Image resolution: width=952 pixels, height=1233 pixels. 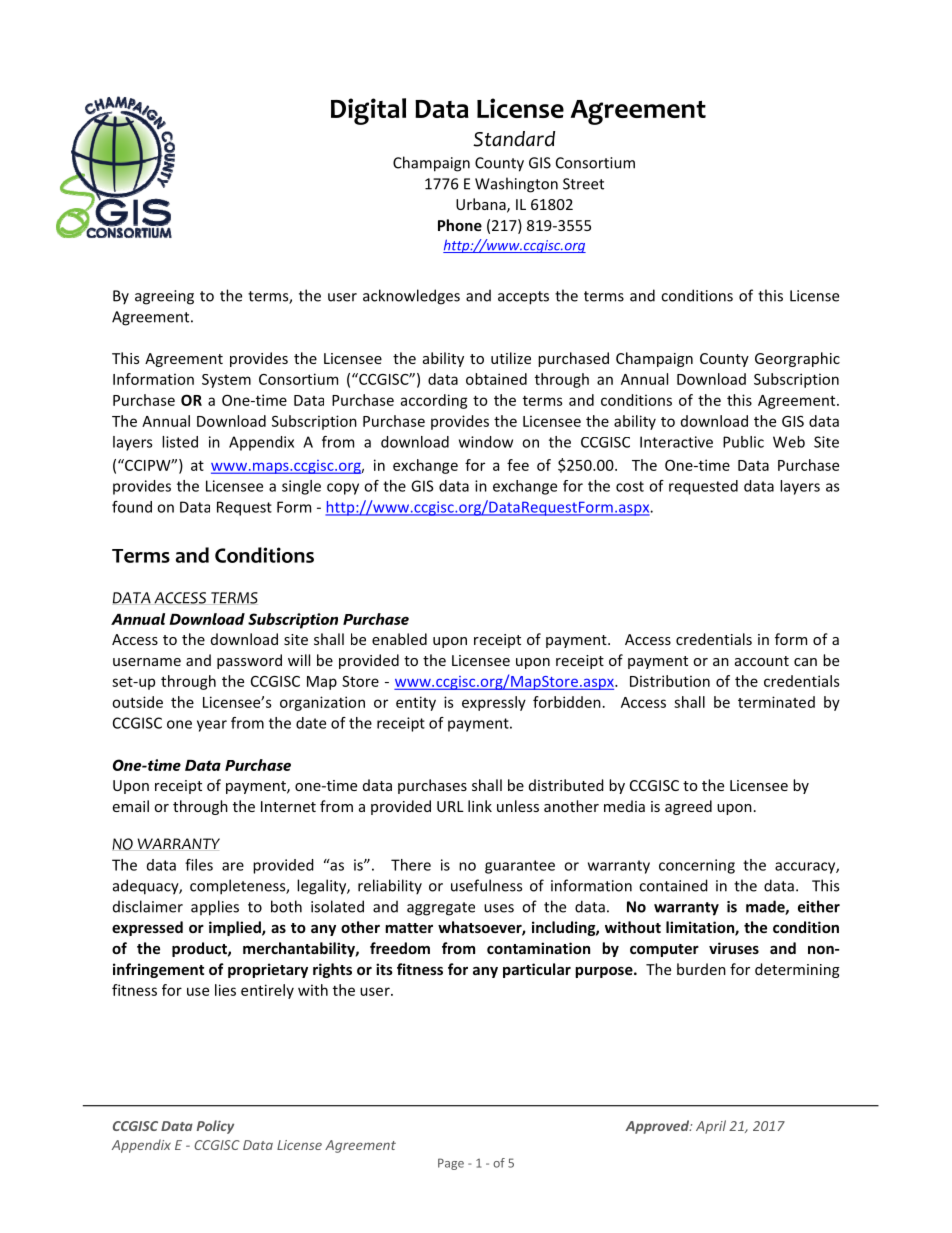 What do you see at coordinates (226, 381) in the screenshot?
I see `System` at bounding box center [226, 381].
